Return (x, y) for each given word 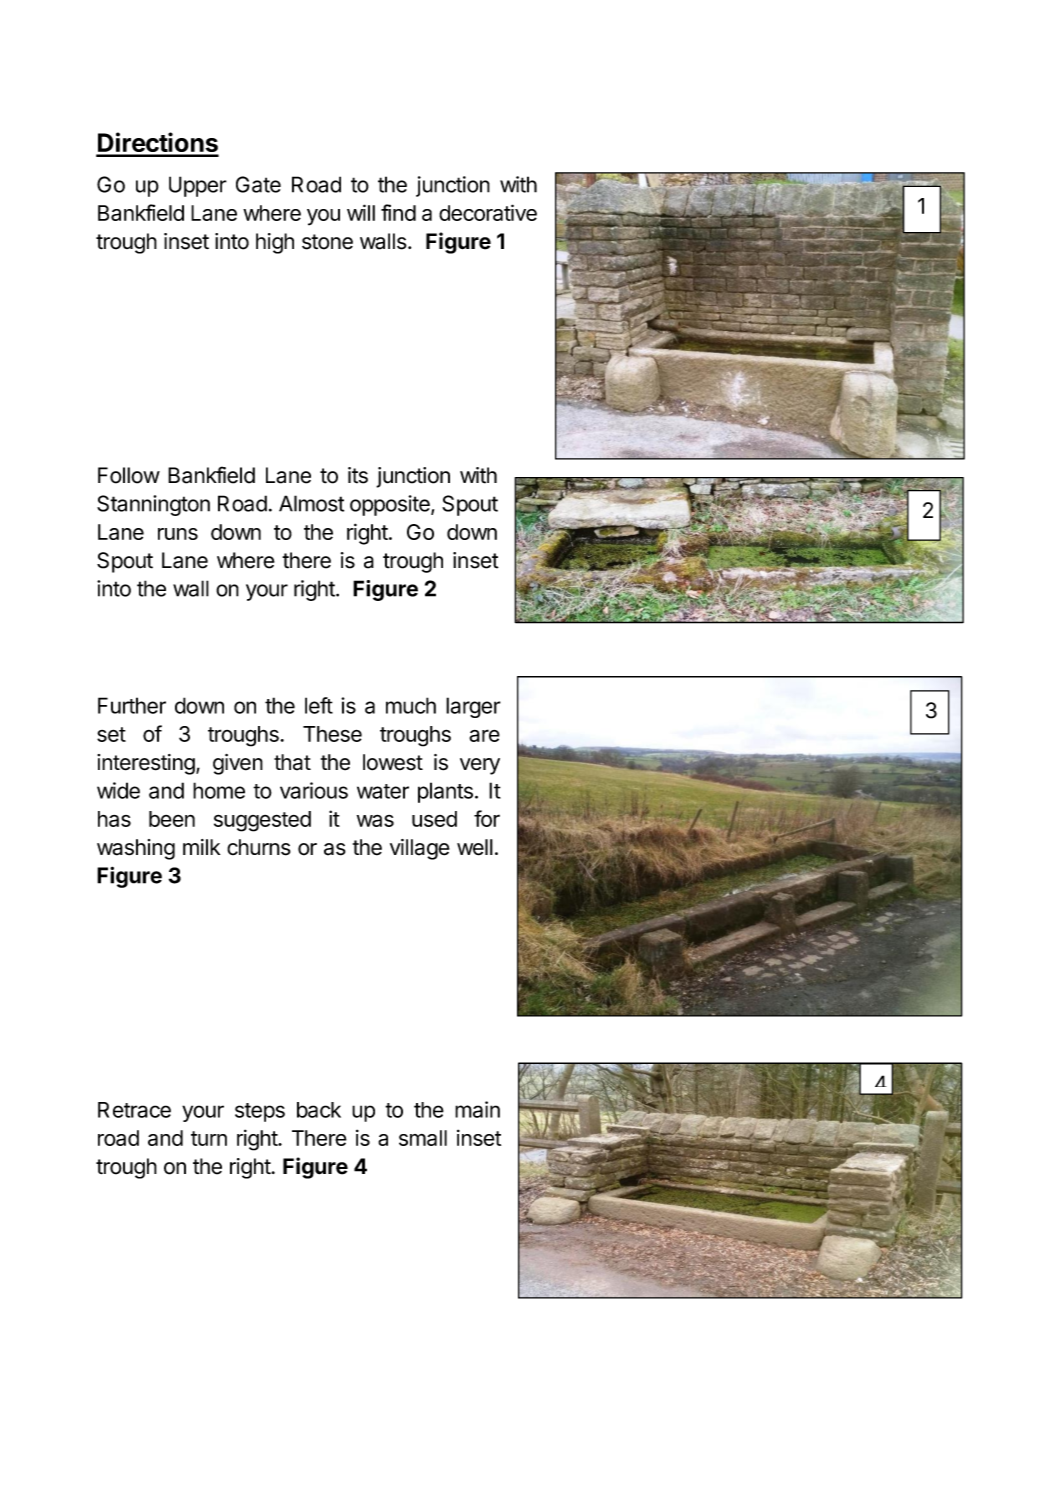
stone (327, 242)
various (314, 790)
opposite (391, 505)
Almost (311, 503)
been (172, 819)
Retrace (134, 1110)
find (398, 212)
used (434, 819)
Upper (198, 186)
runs (178, 534)
